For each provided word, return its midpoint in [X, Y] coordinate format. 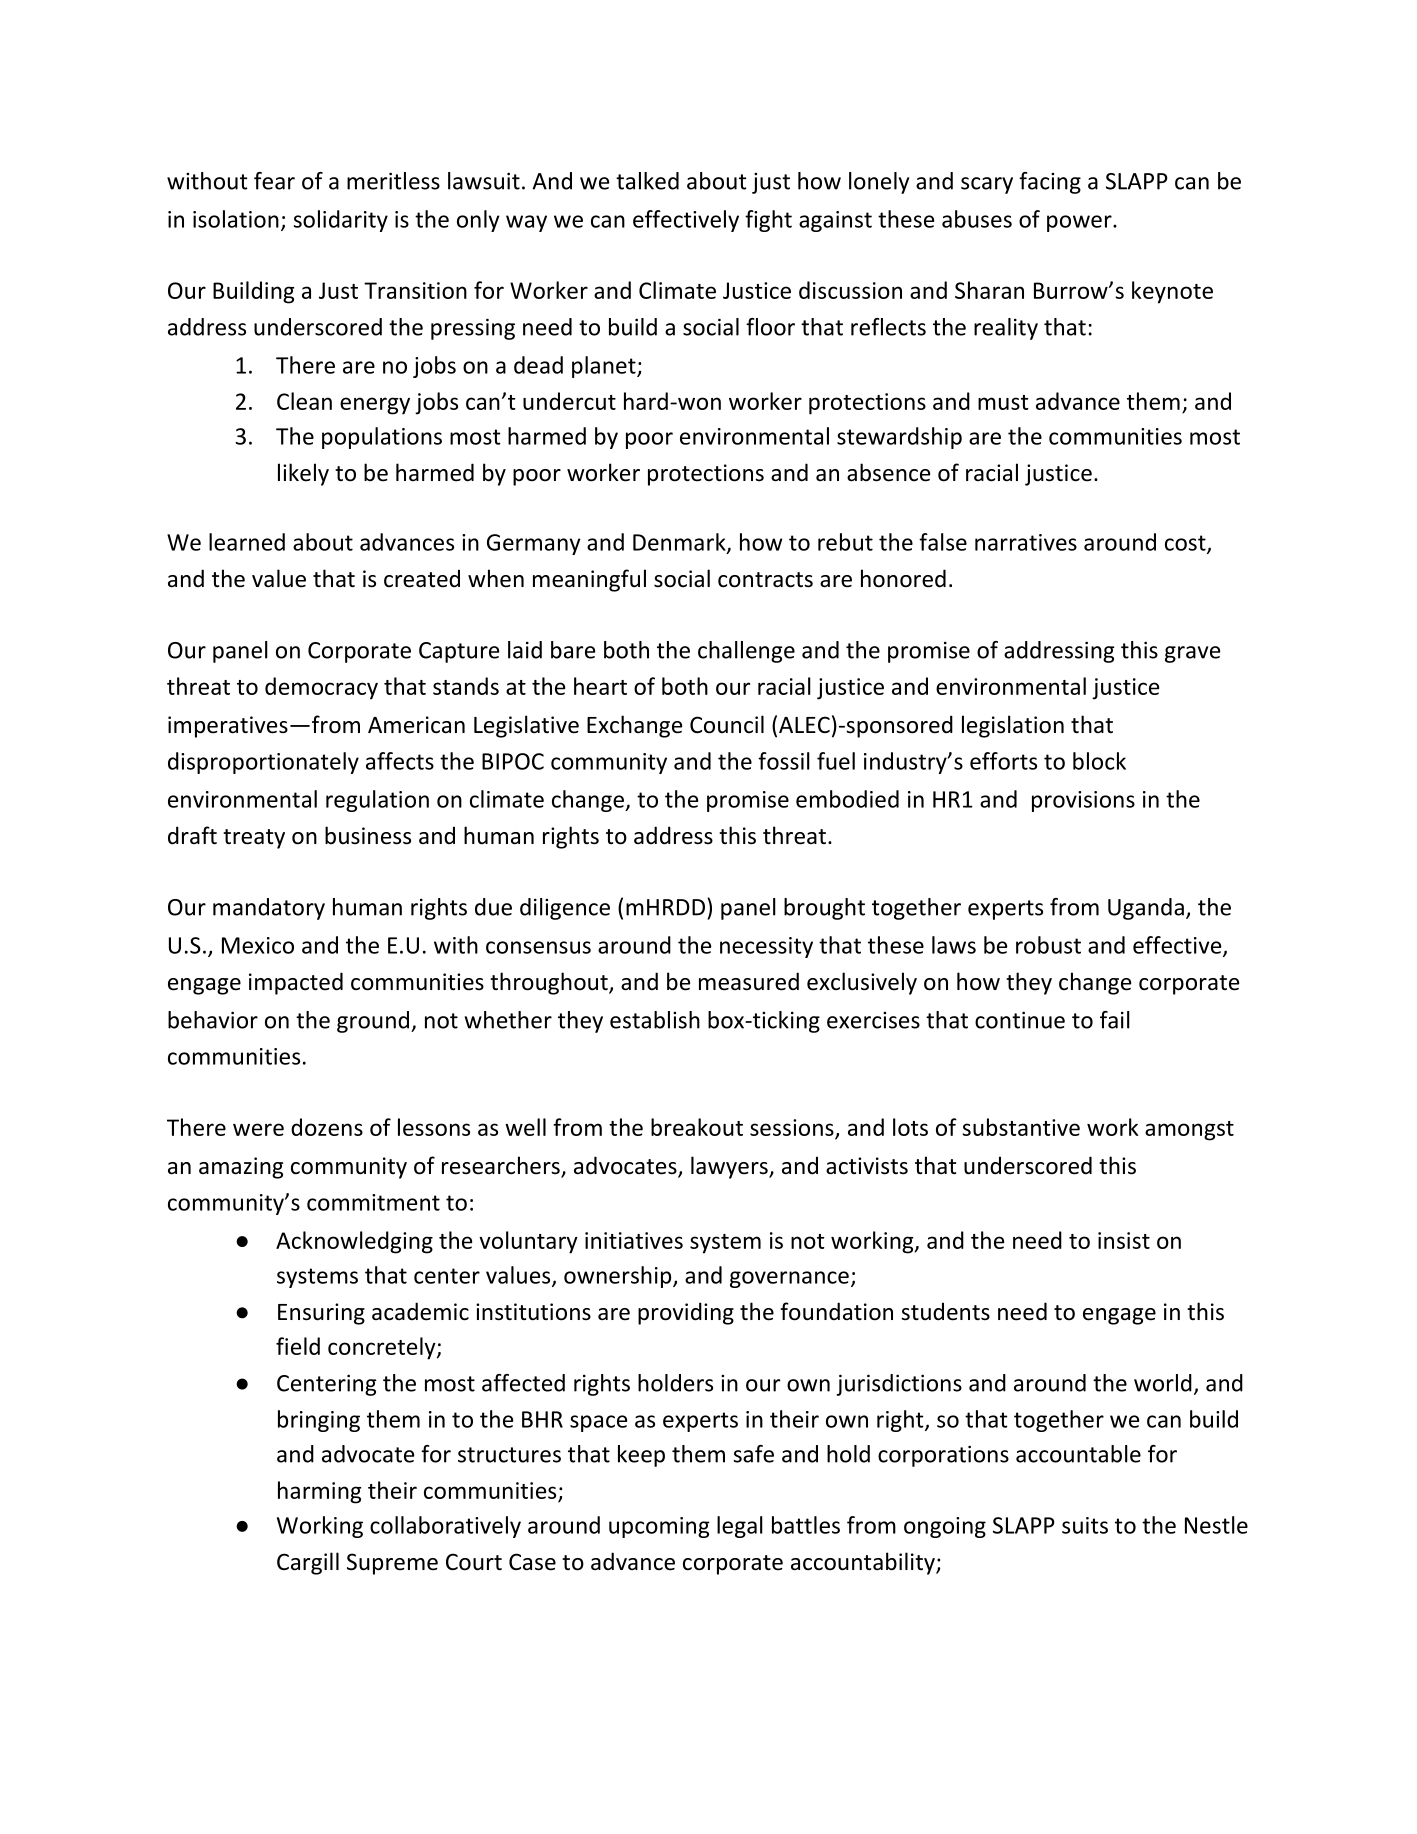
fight [768, 221]
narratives [1026, 542]
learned [247, 542]
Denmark [680, 543]
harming [319, 1492]
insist [1124, 1240]
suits [1085, 1525]
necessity [766, 947]
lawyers [730, 1167]
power [1080, 223]
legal [740, 1527]
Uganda [1146, 909]
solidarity [341, 221]
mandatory [269, 909]
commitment [373, 1202]
